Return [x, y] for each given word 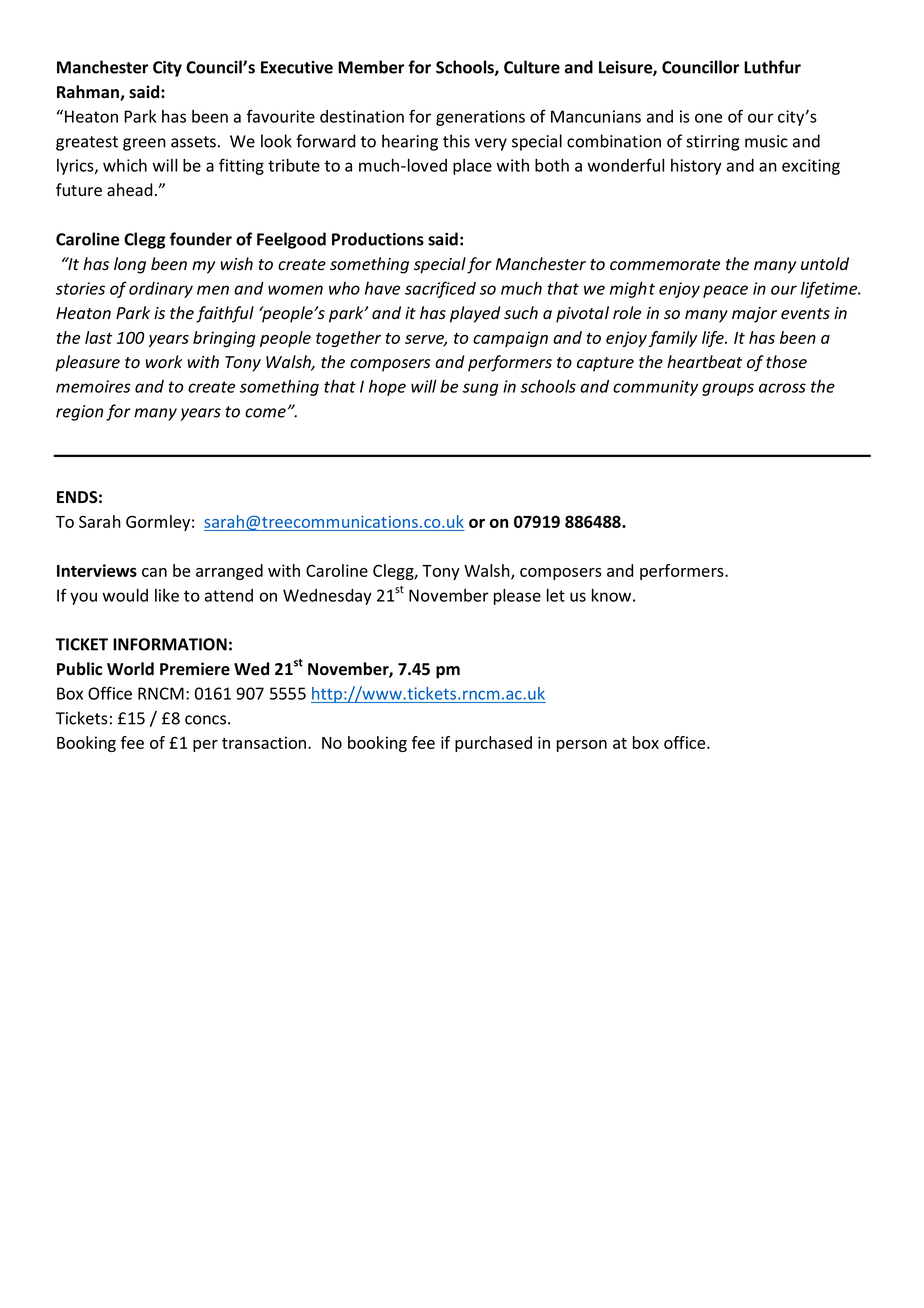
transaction [265, 742]
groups [728, 389]
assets [193, 142]
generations [480, 118]
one [708, 118]
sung [481, 389]
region [79, 413]
